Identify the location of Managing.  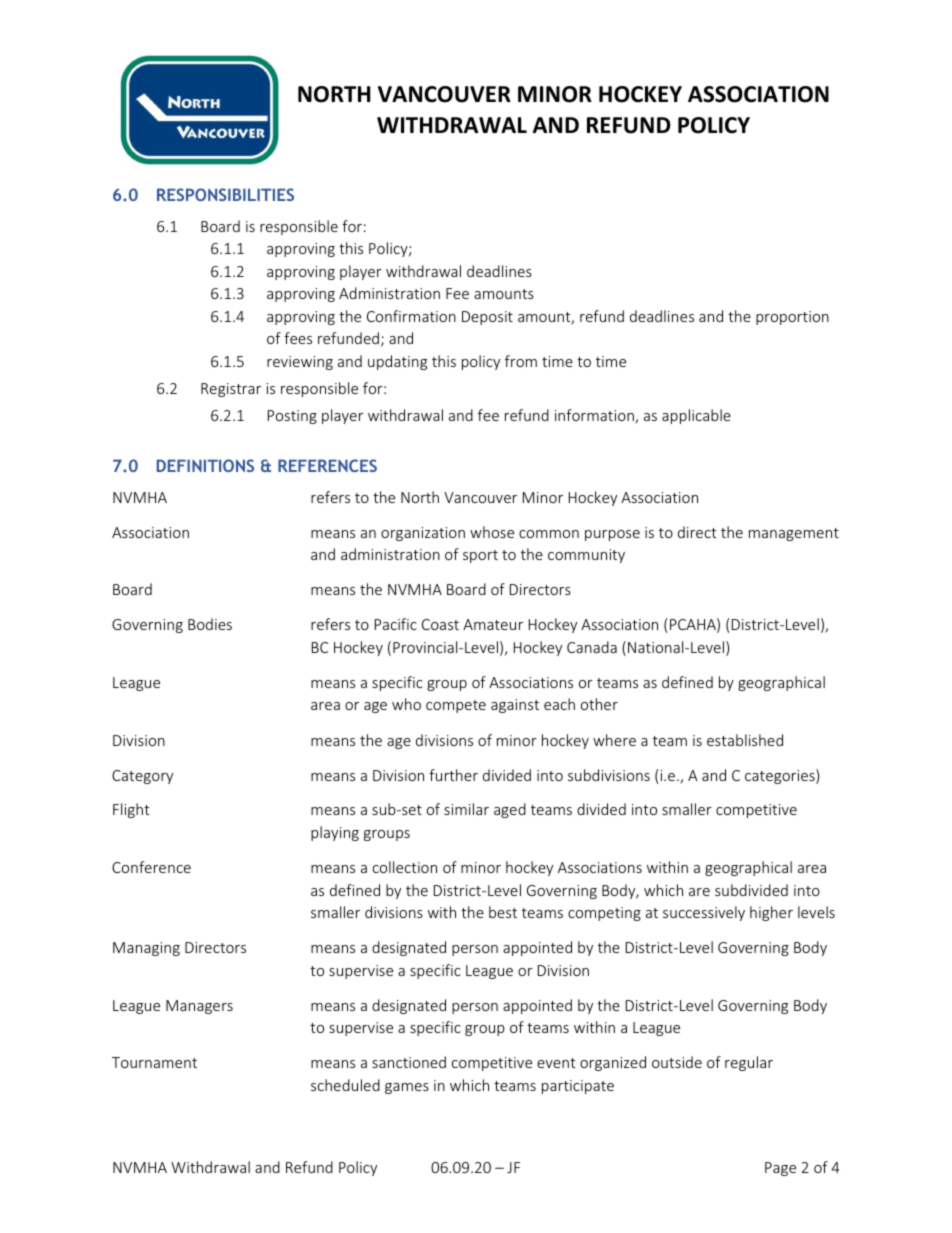
(146, 949).
